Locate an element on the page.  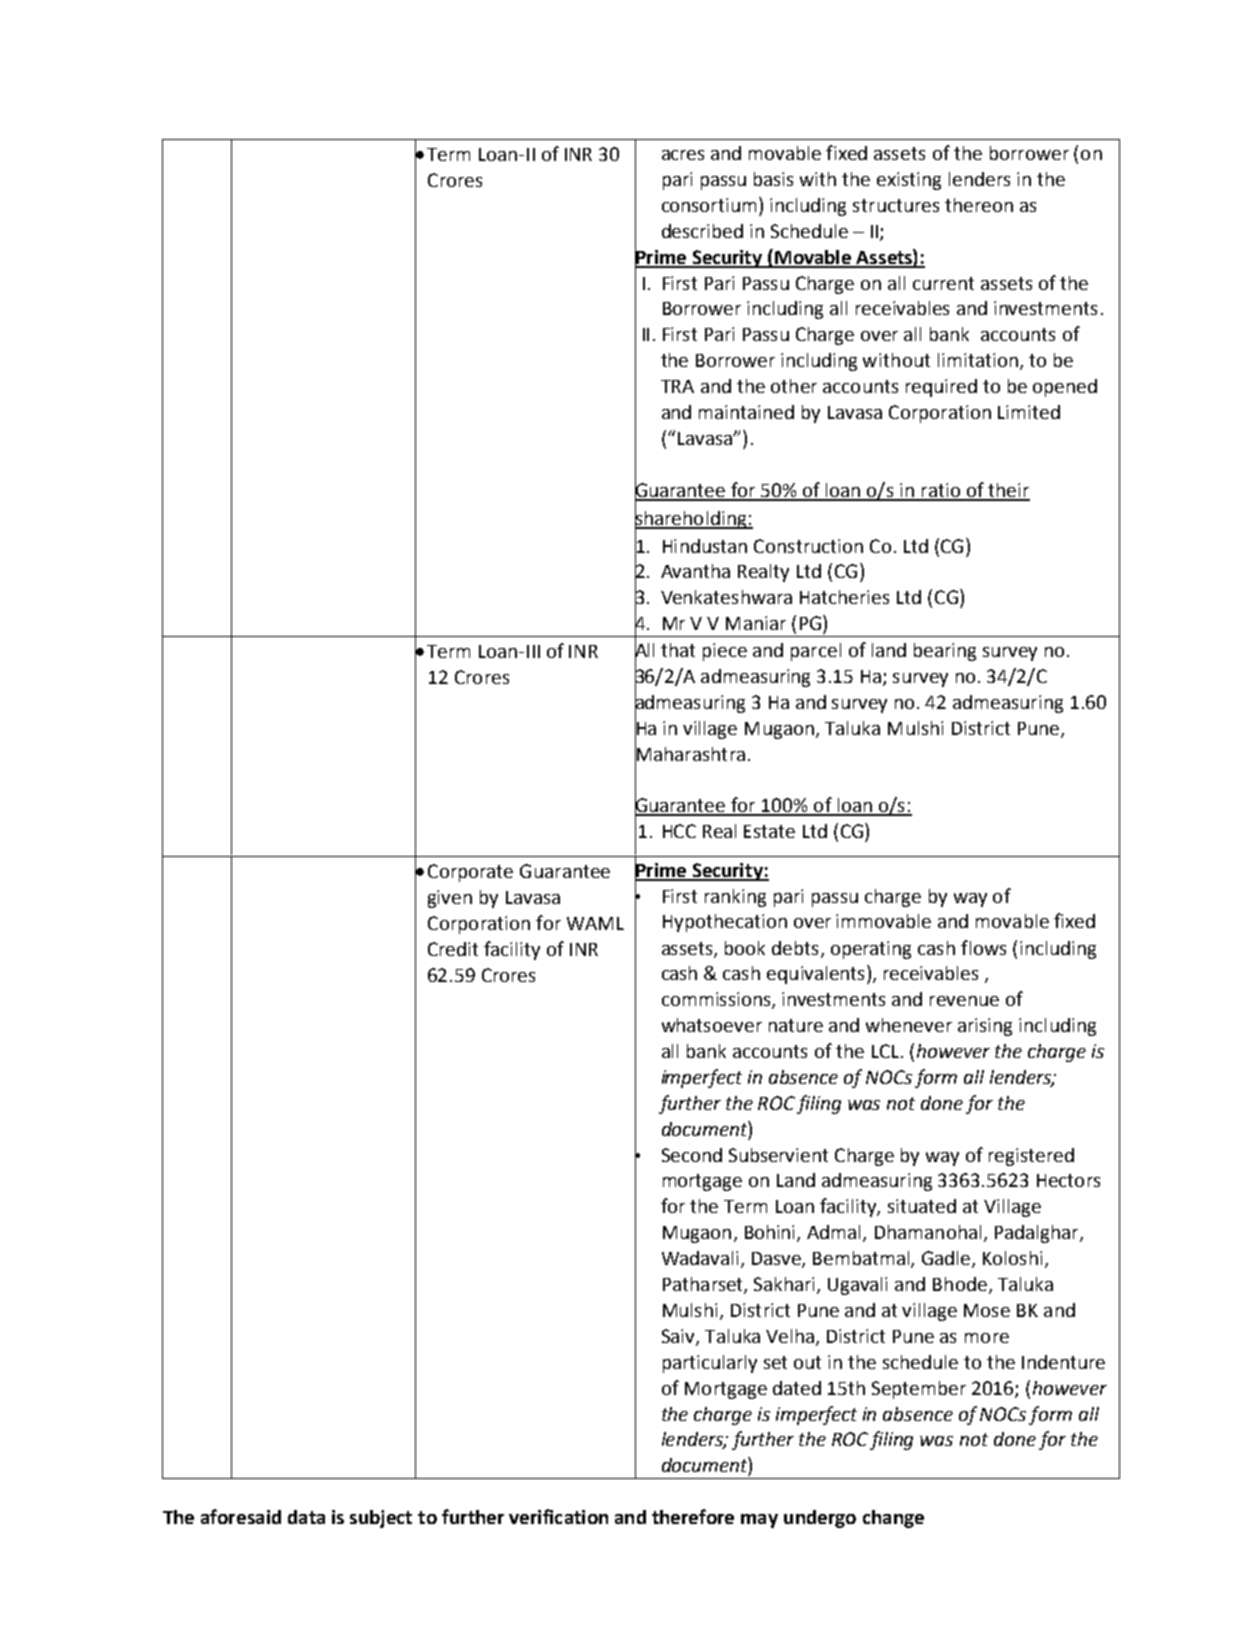
thereon is located at coordinates (979, 205).
